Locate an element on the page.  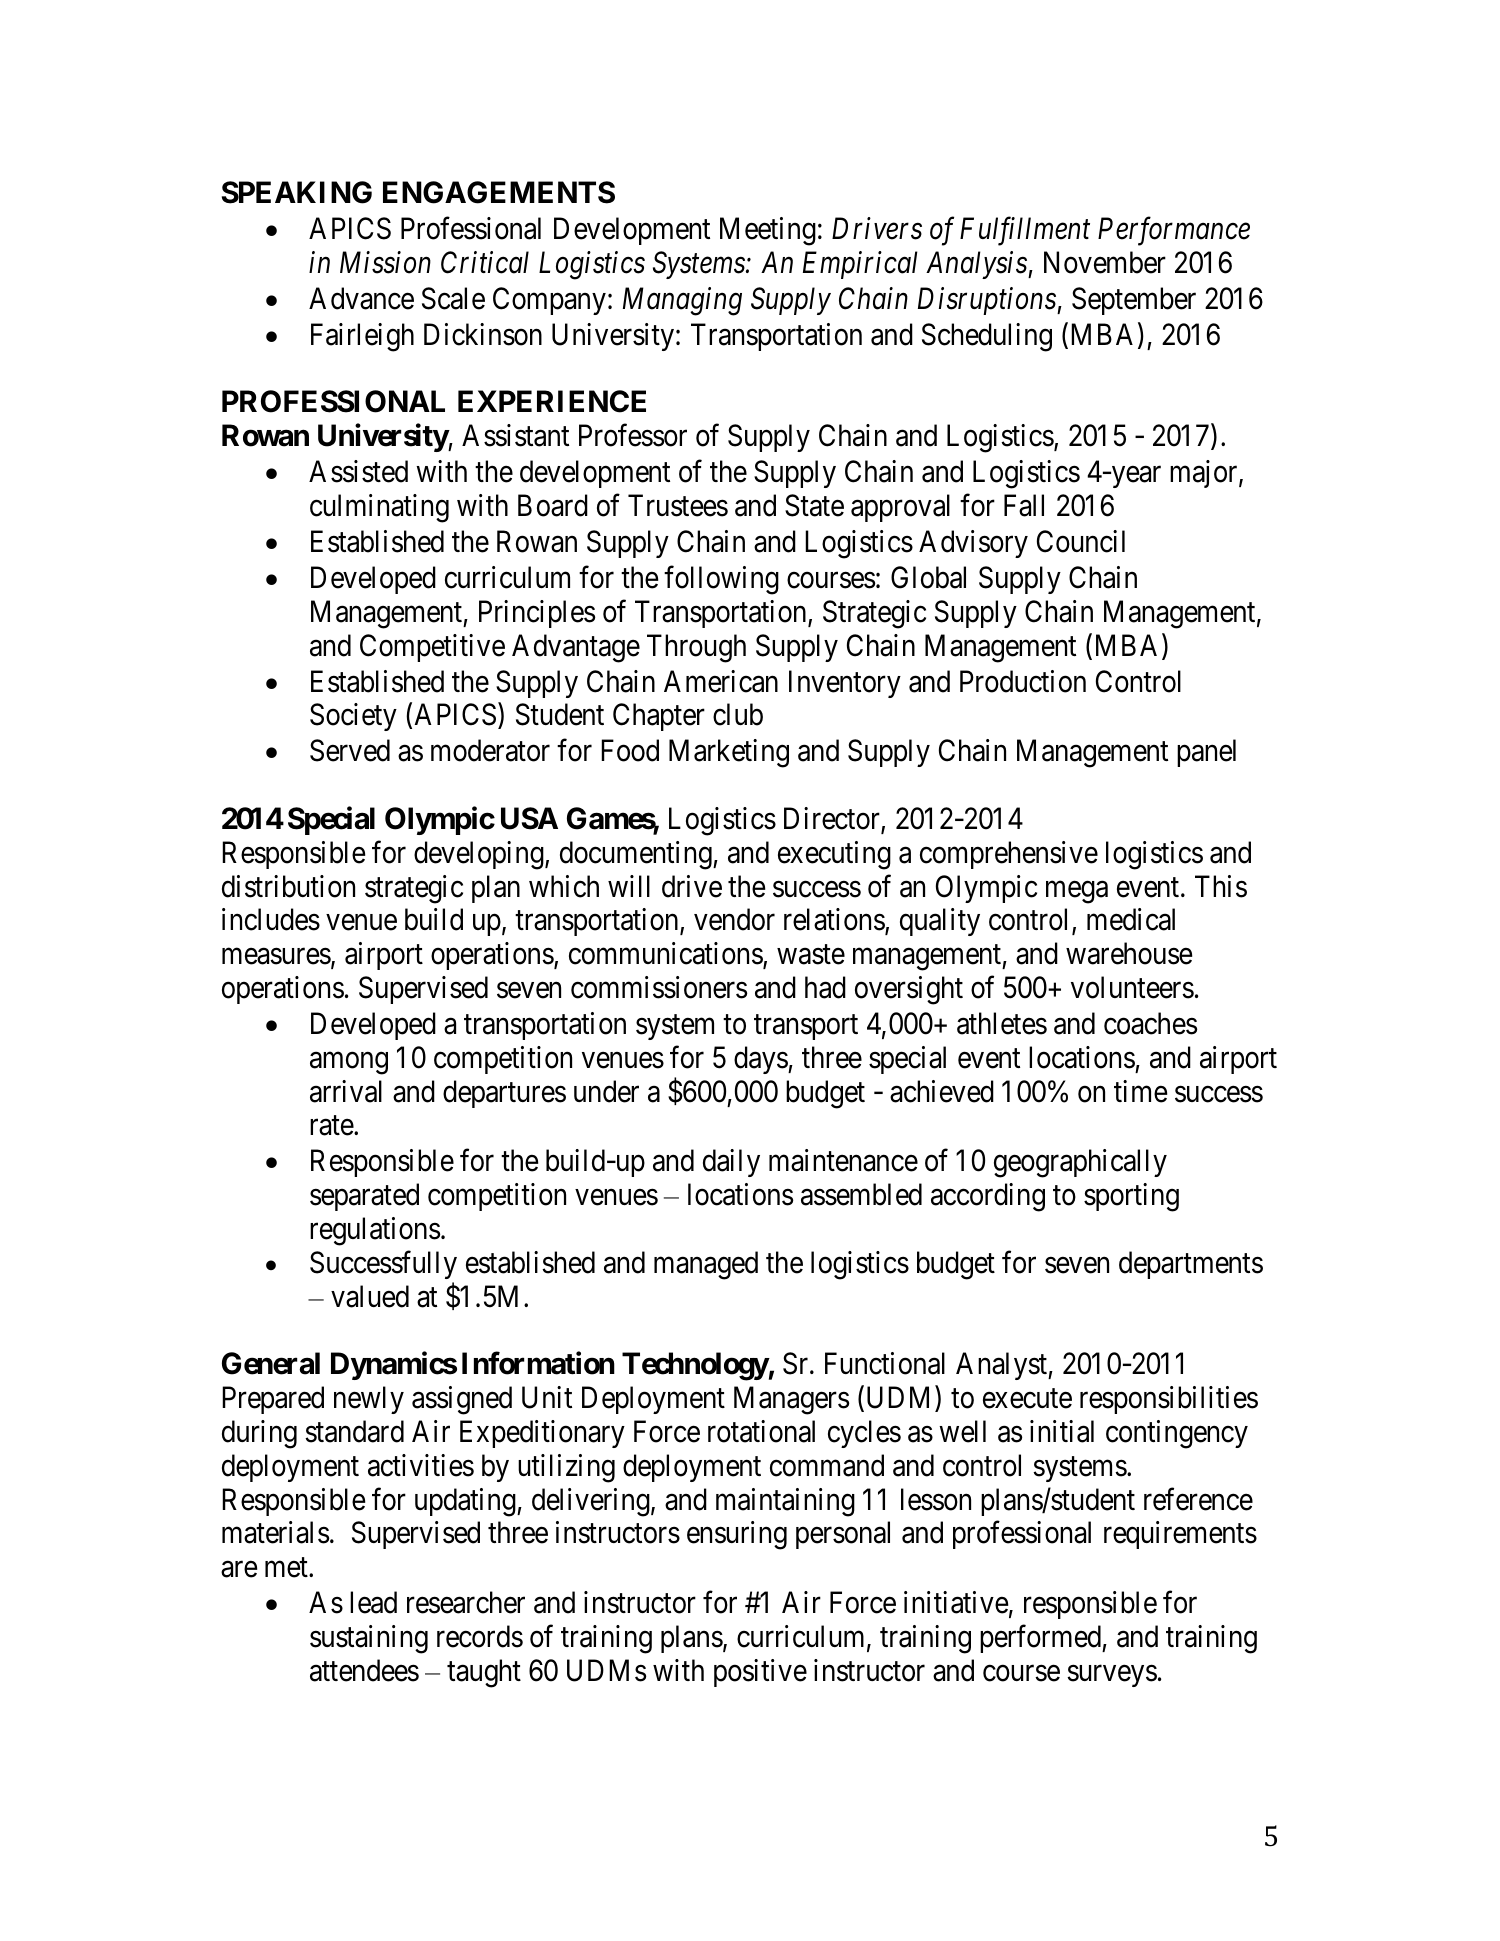
Advance is located at coordinates (361, 298).
